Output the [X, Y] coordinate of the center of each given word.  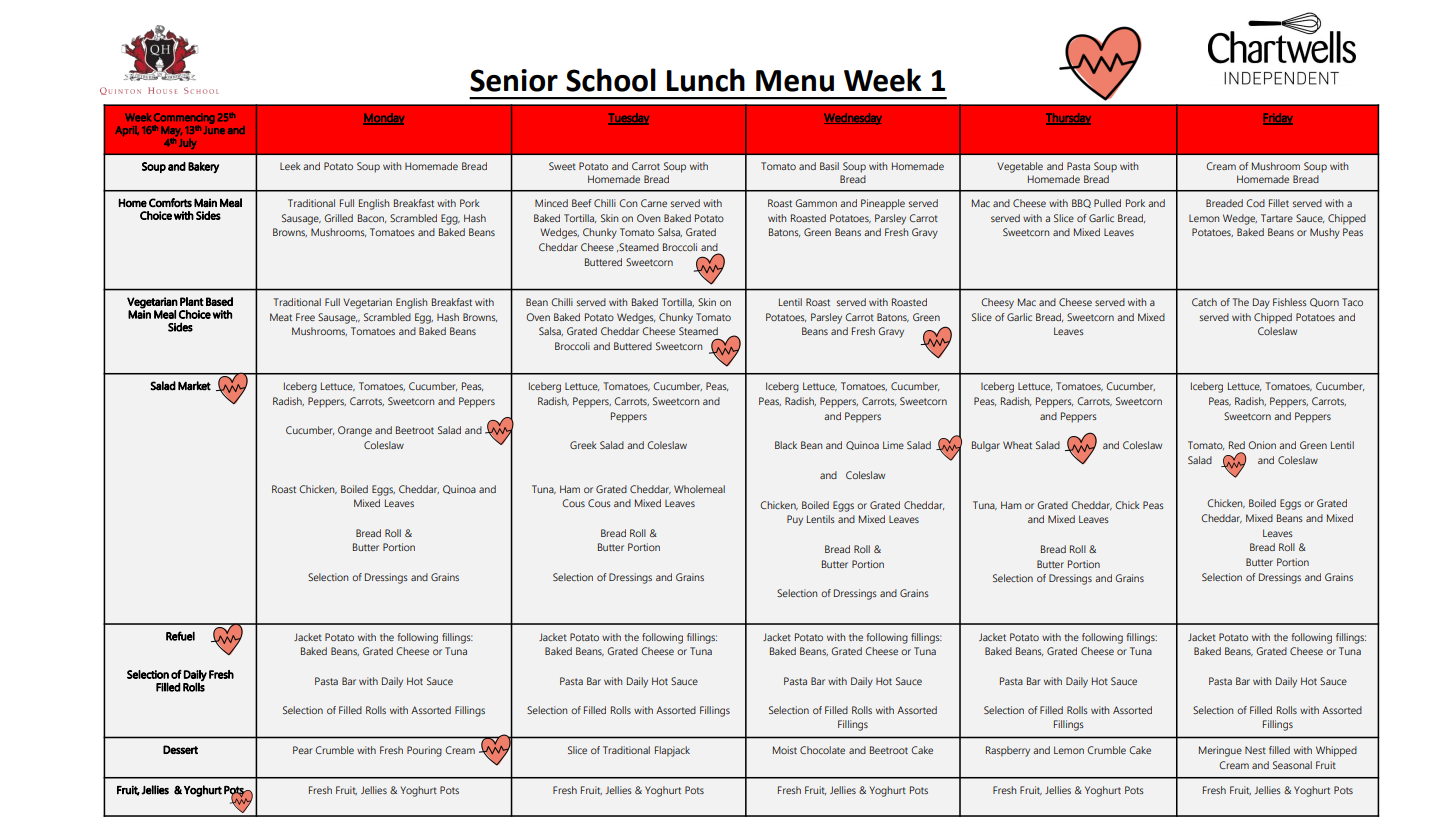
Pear [303, 750]
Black [786, 445]
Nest [1255, 750]
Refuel [180, 636]
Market [194, 386]
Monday [384, 119]
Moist [785, 750]
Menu [795, 81]
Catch [1204, 302]
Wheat [1017, 445]
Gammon [816, 203]
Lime [893, 445]
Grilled [338, 218]
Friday [1278, 119]
